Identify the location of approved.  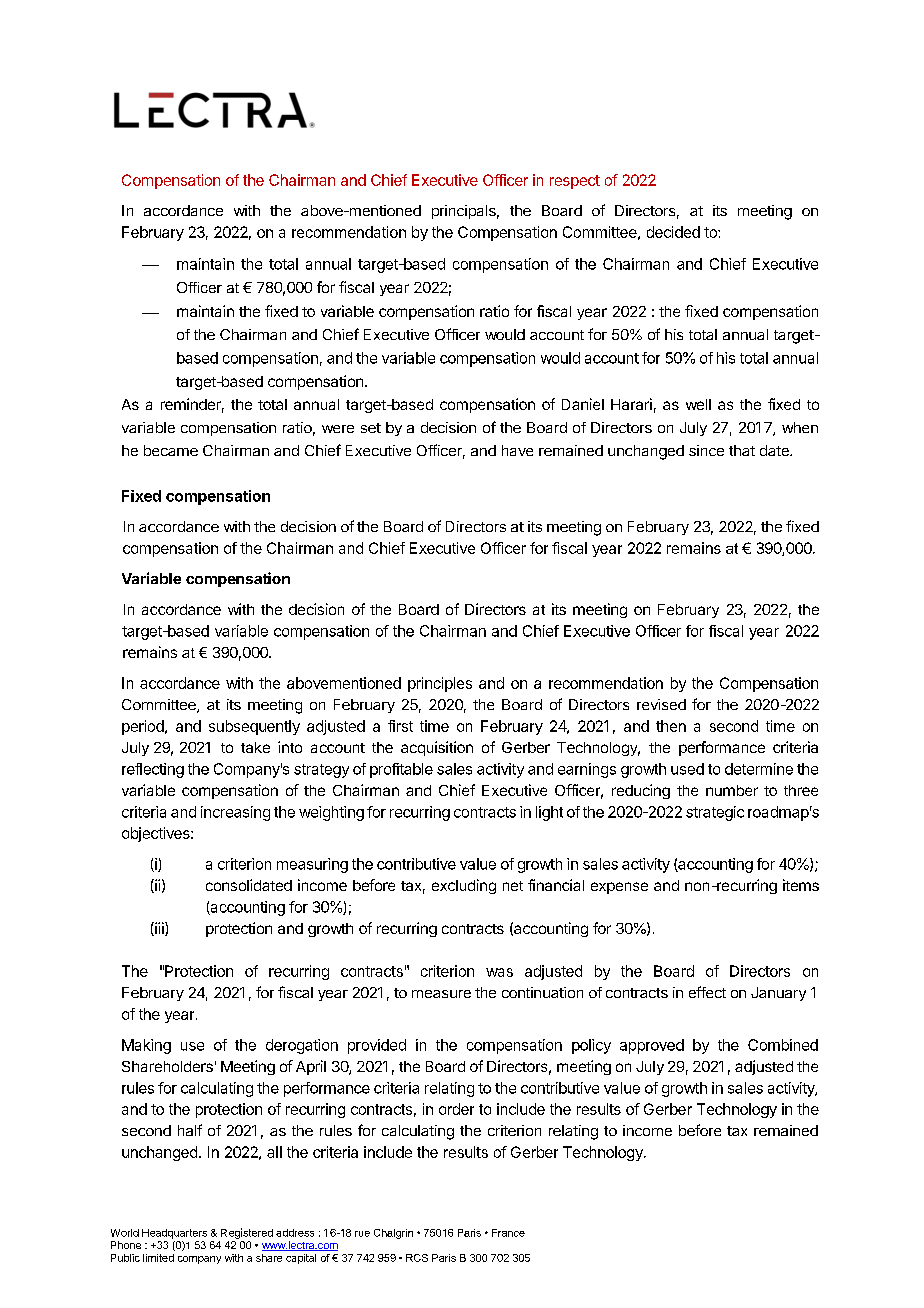
(652, 1046).
